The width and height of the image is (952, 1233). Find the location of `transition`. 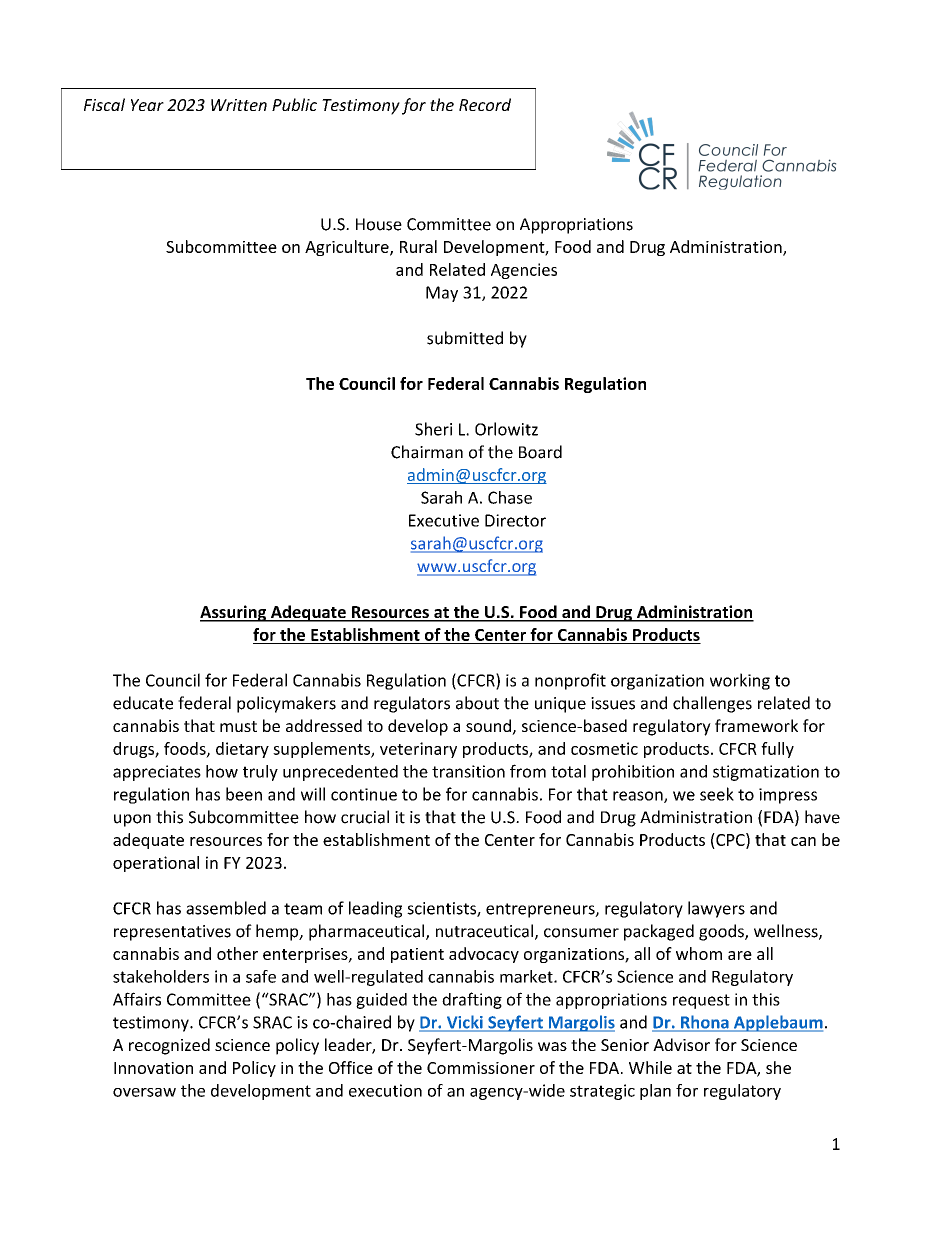

transition is located at coordinates (468, 771).
